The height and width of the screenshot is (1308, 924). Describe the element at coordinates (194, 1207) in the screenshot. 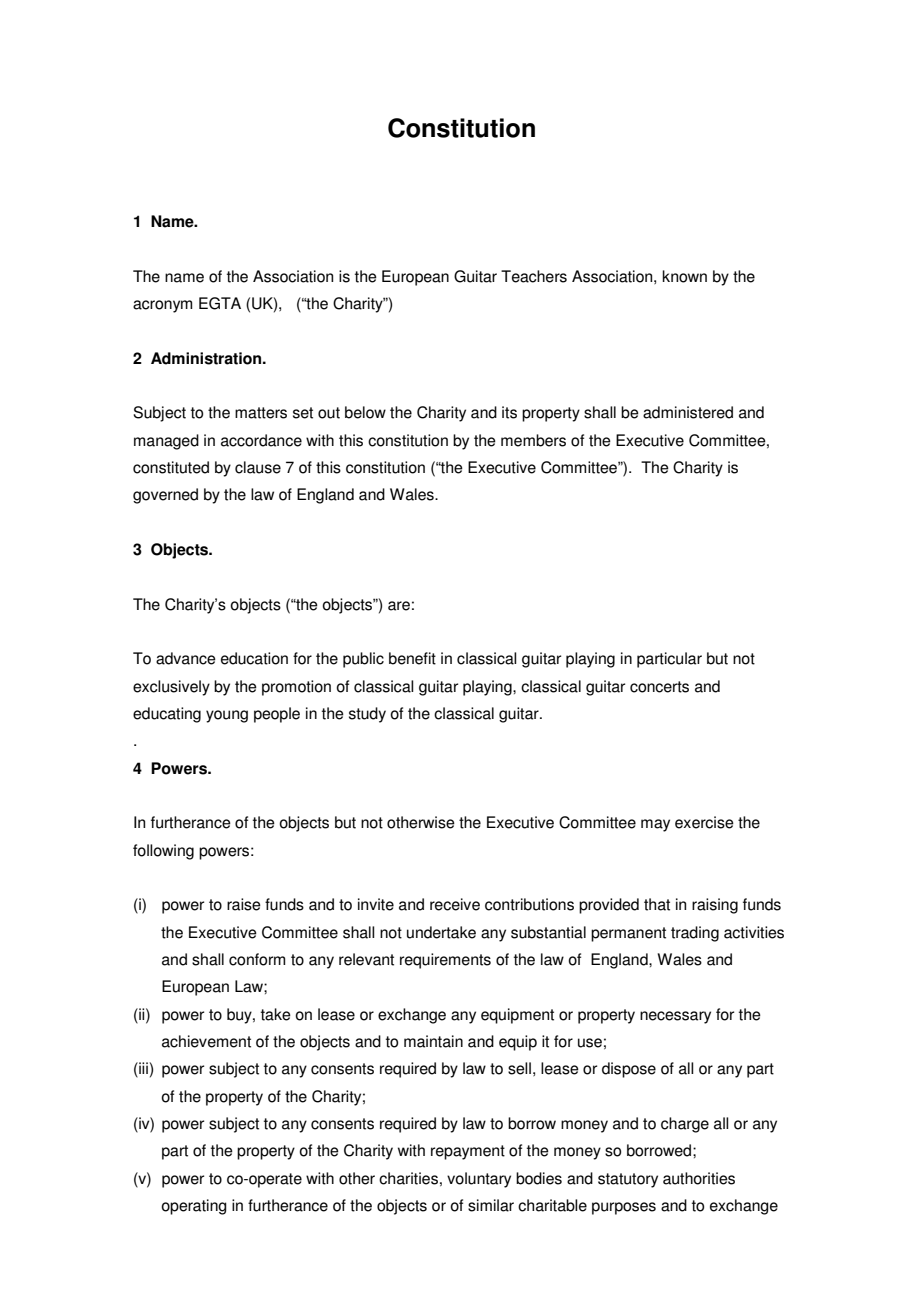

I see `operating` at that location.
